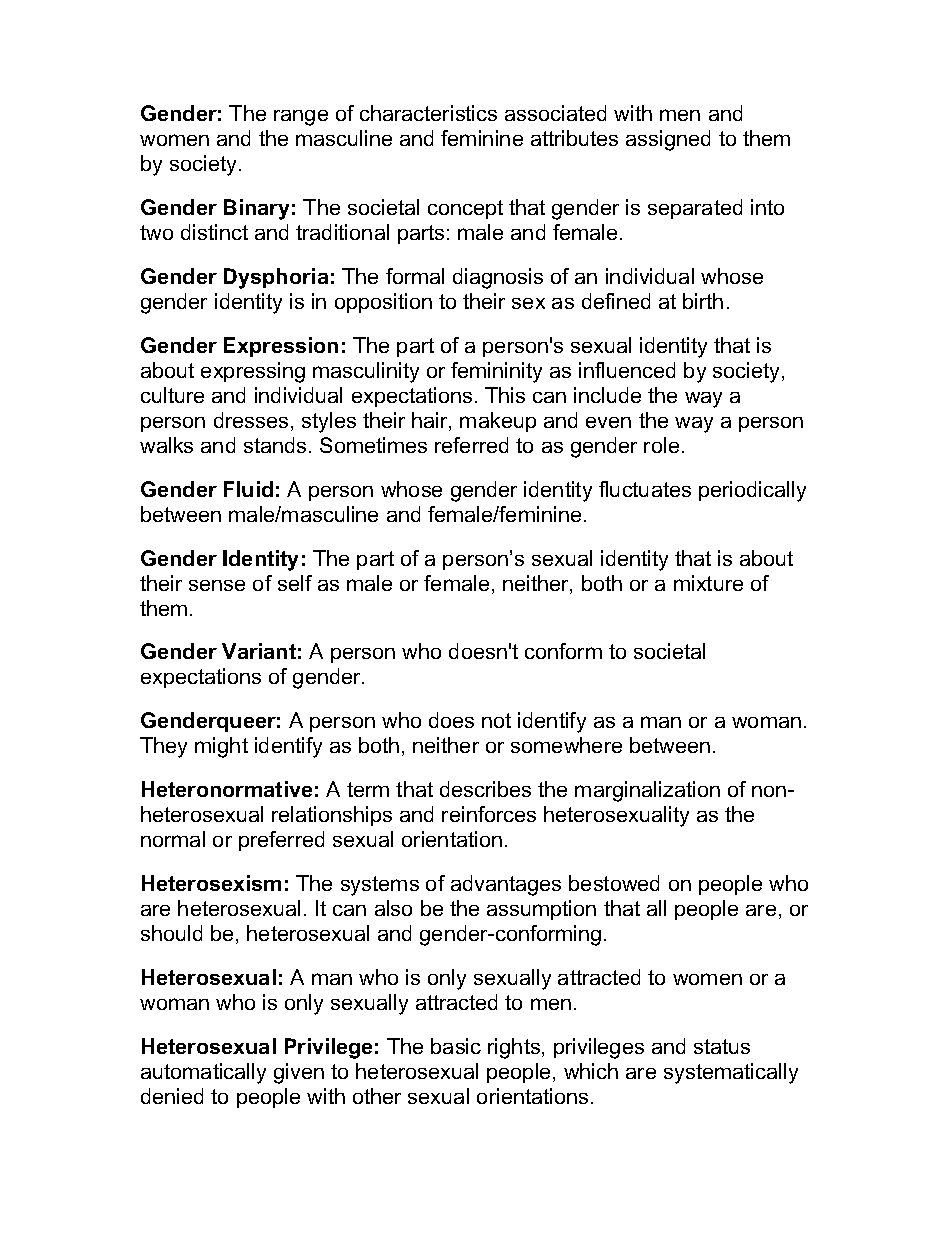 The width and height of the screenshot is (952, 1233). I want to click on describes, so click(485, 789).
